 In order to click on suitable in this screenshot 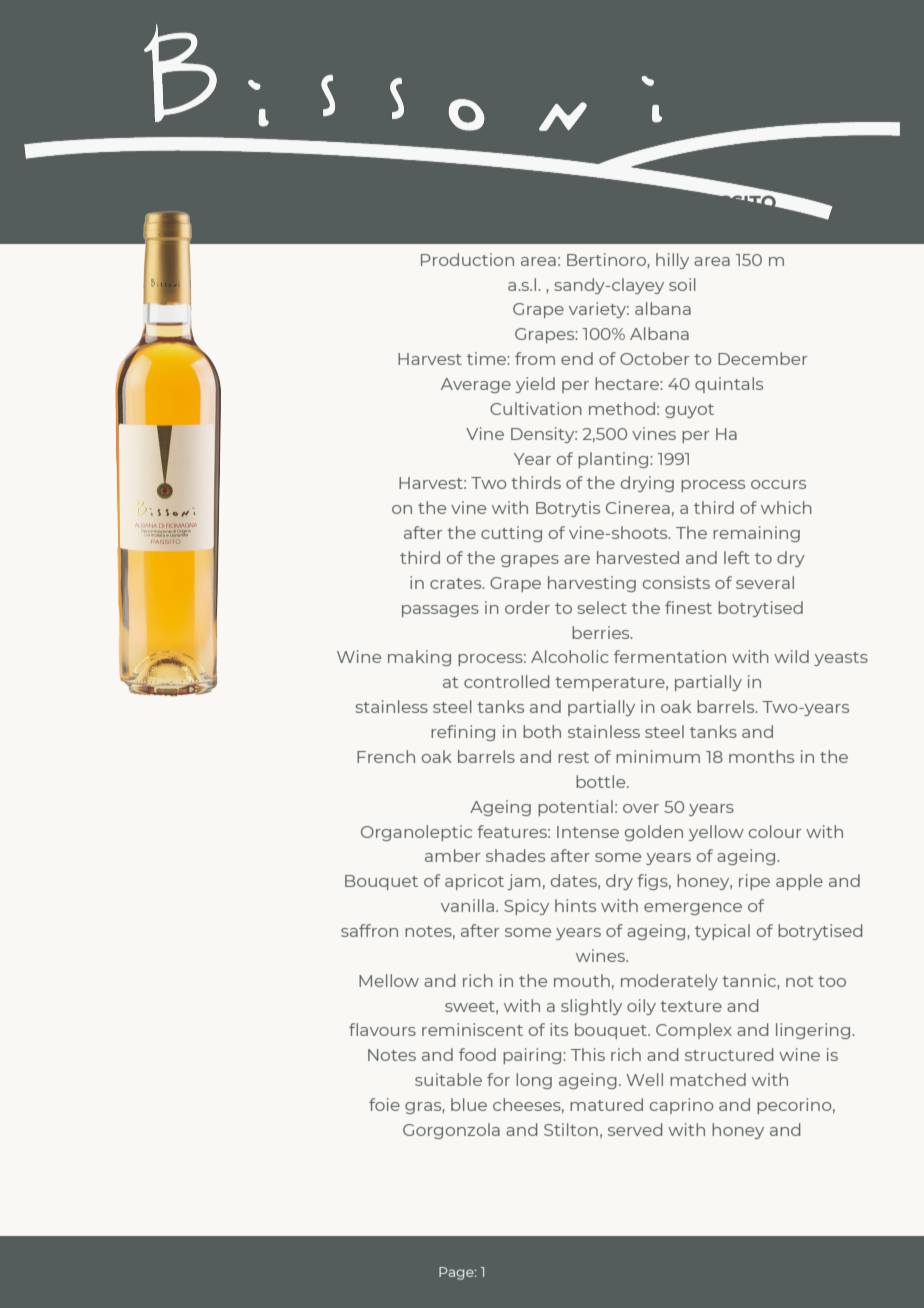, I will do `click(448, 1079)`.
